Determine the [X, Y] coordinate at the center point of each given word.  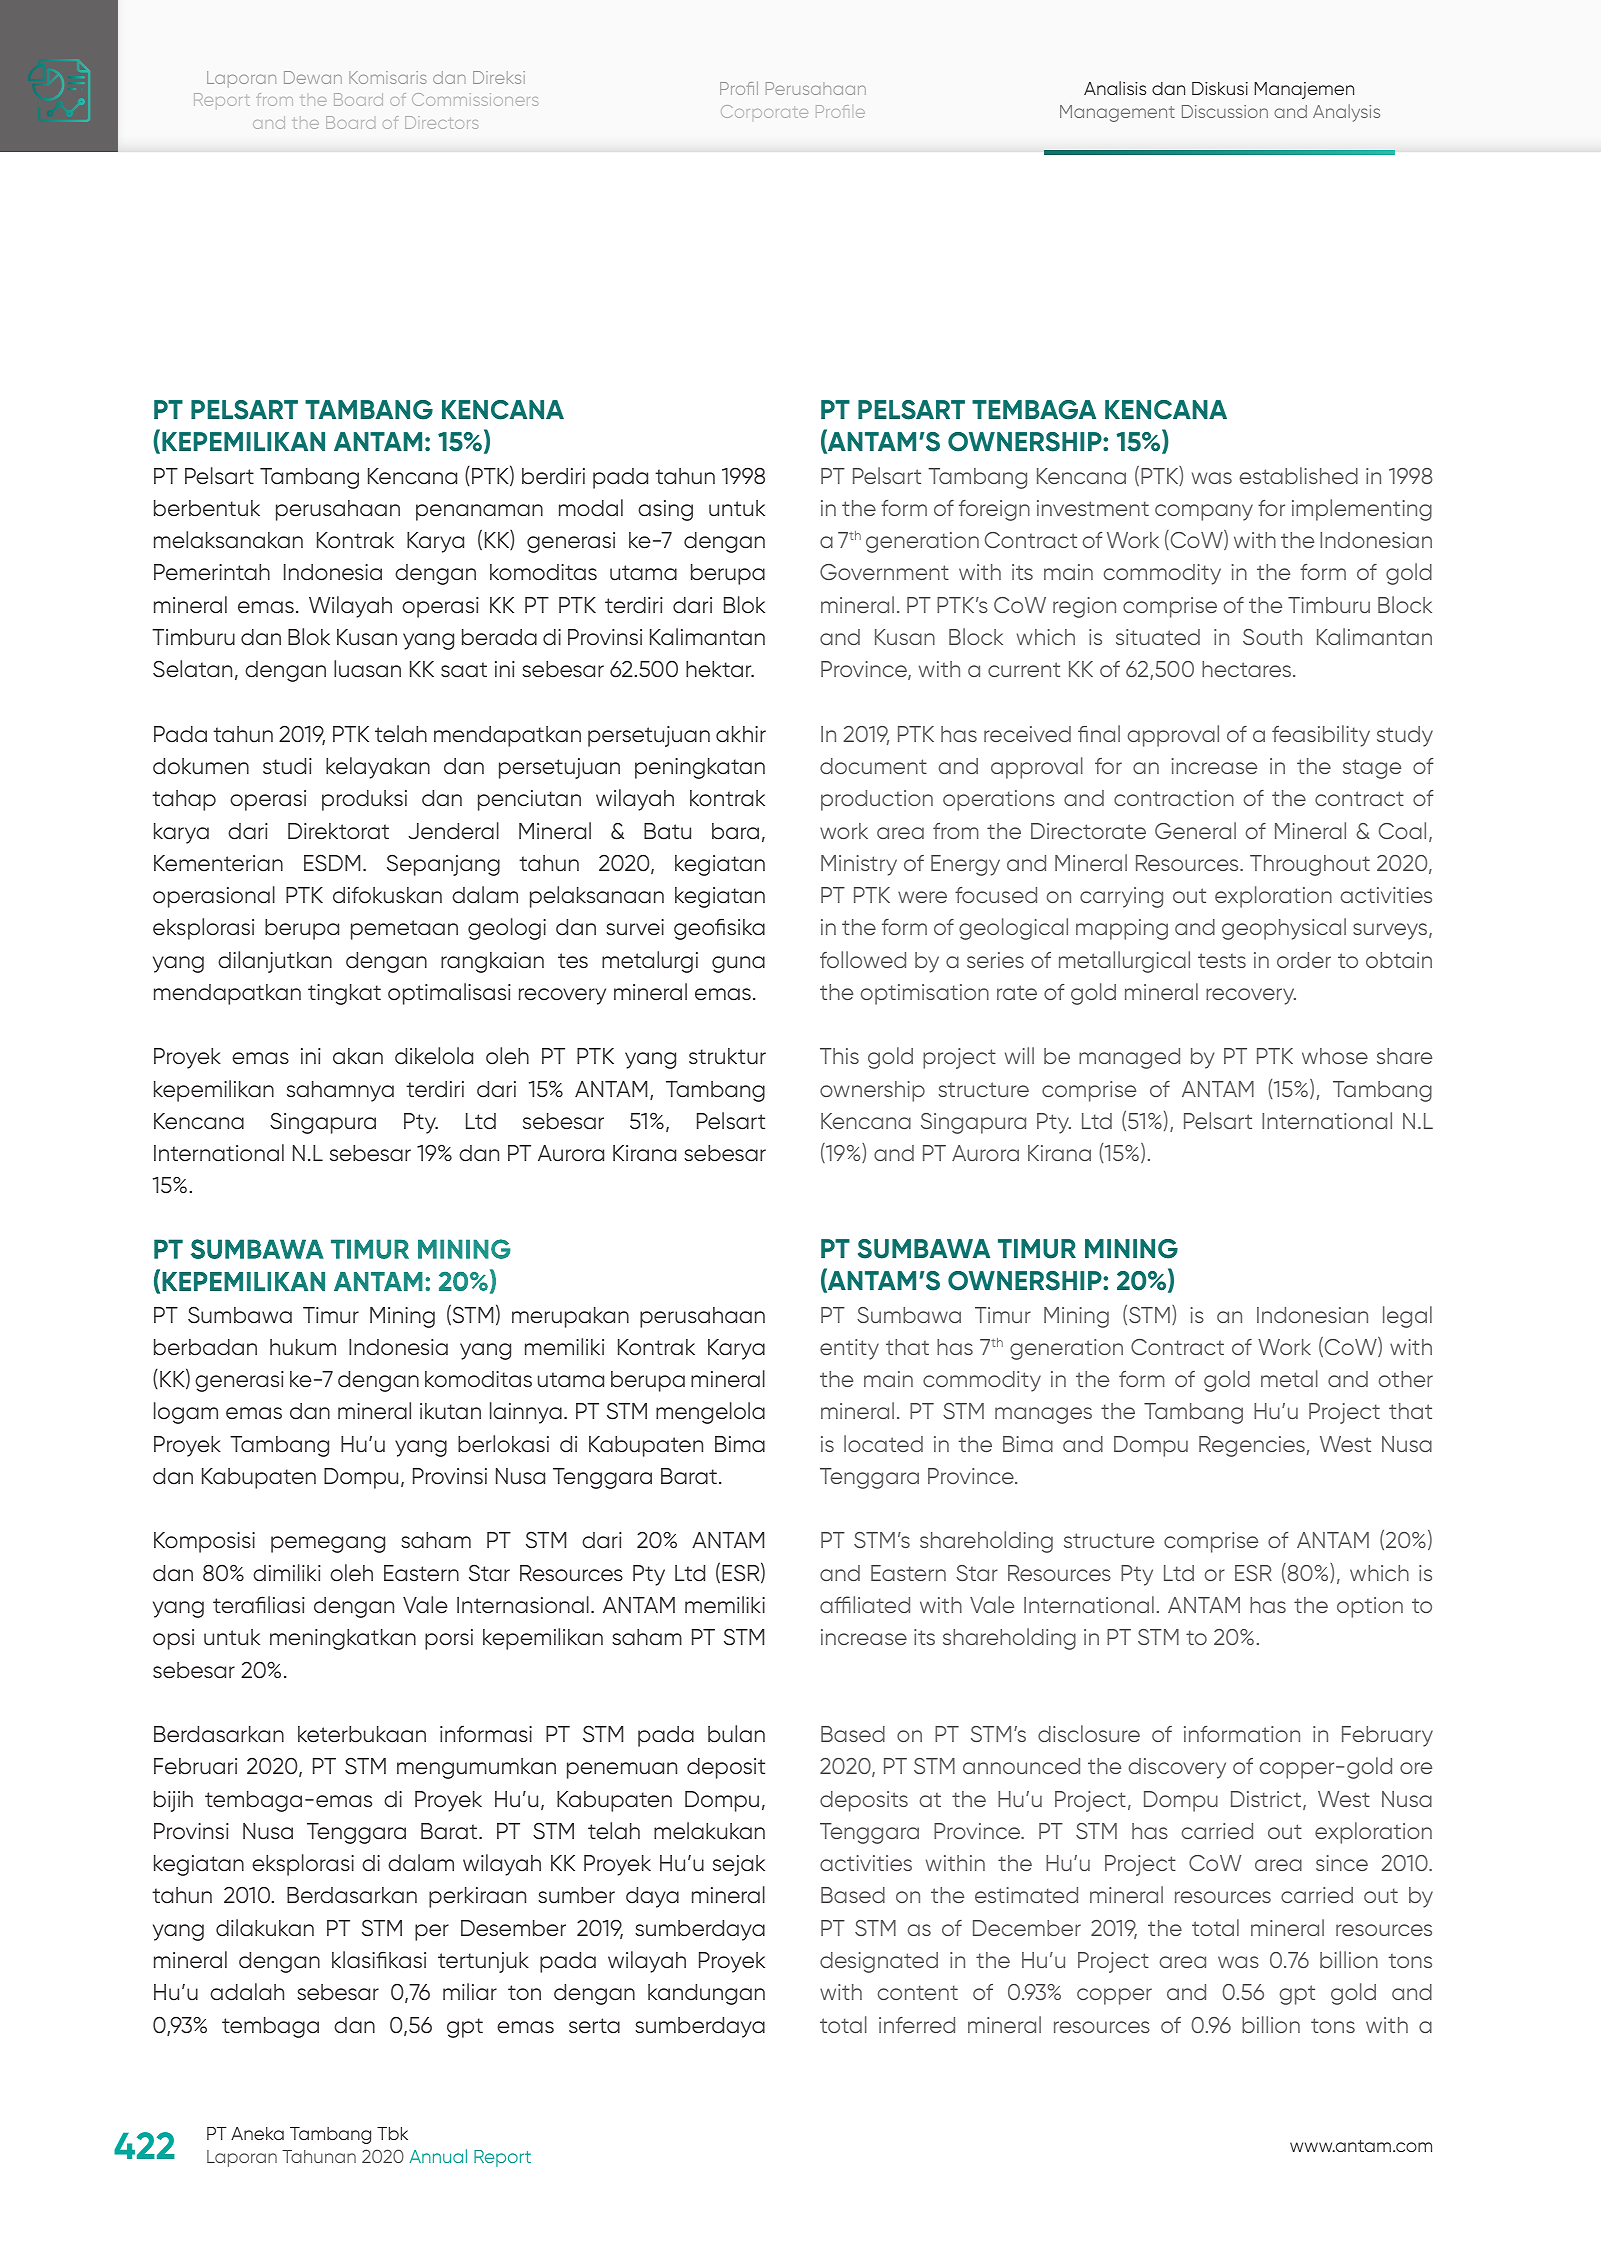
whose [1335, 1056]
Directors [441, 122]
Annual [438, 2156]
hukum [303, 1347]
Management [1117, 113]
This [839, 1056]
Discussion [1225, 111]
